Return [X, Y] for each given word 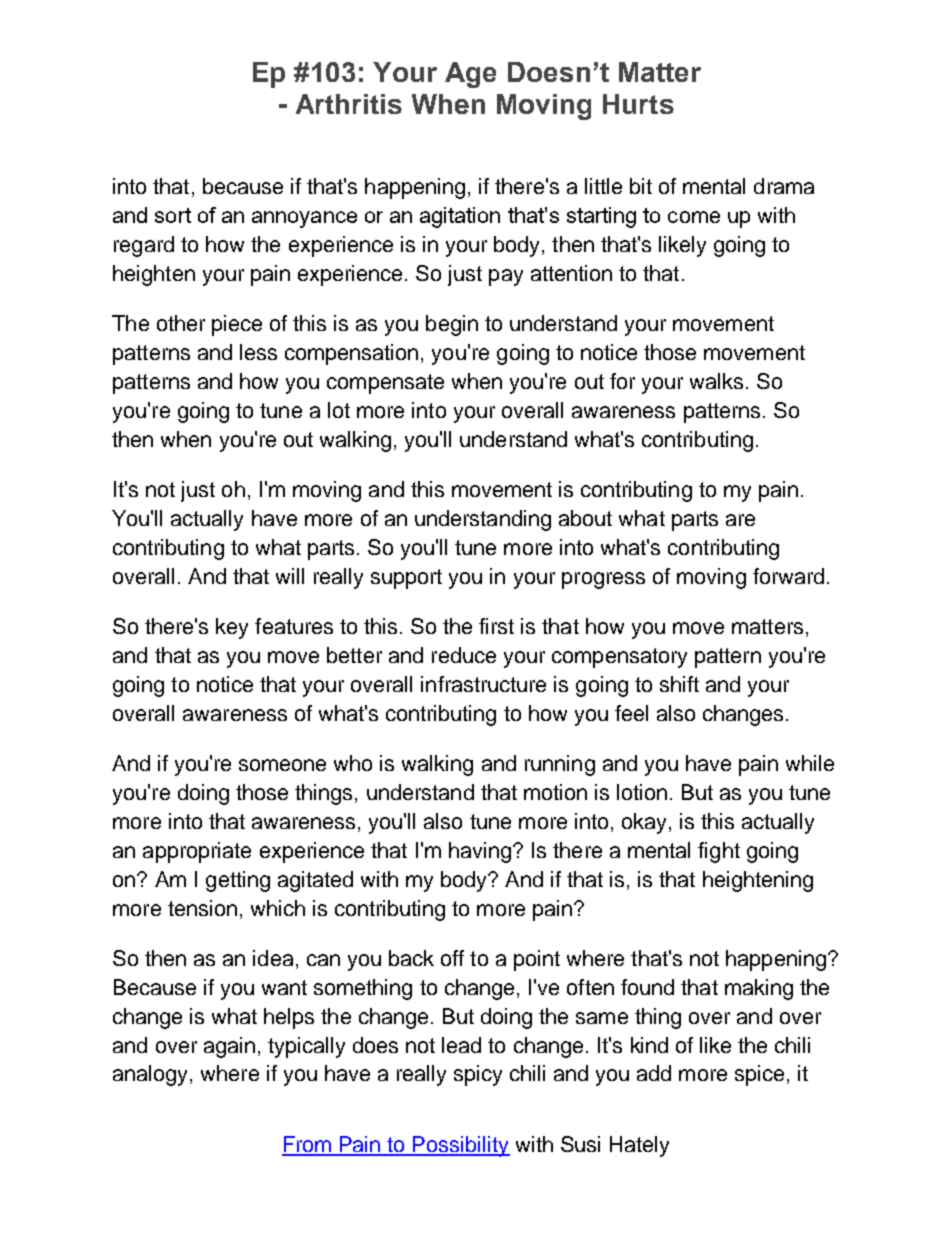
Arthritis [349, 104]
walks [716, 381]
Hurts [638, 104]
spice [759, 1075]
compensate [385, 384]
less [258, 352]
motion [555, 792]
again [229, 1047]
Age [470, 75]
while [810, 763]
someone [282, 765]
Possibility [461, 1146]
